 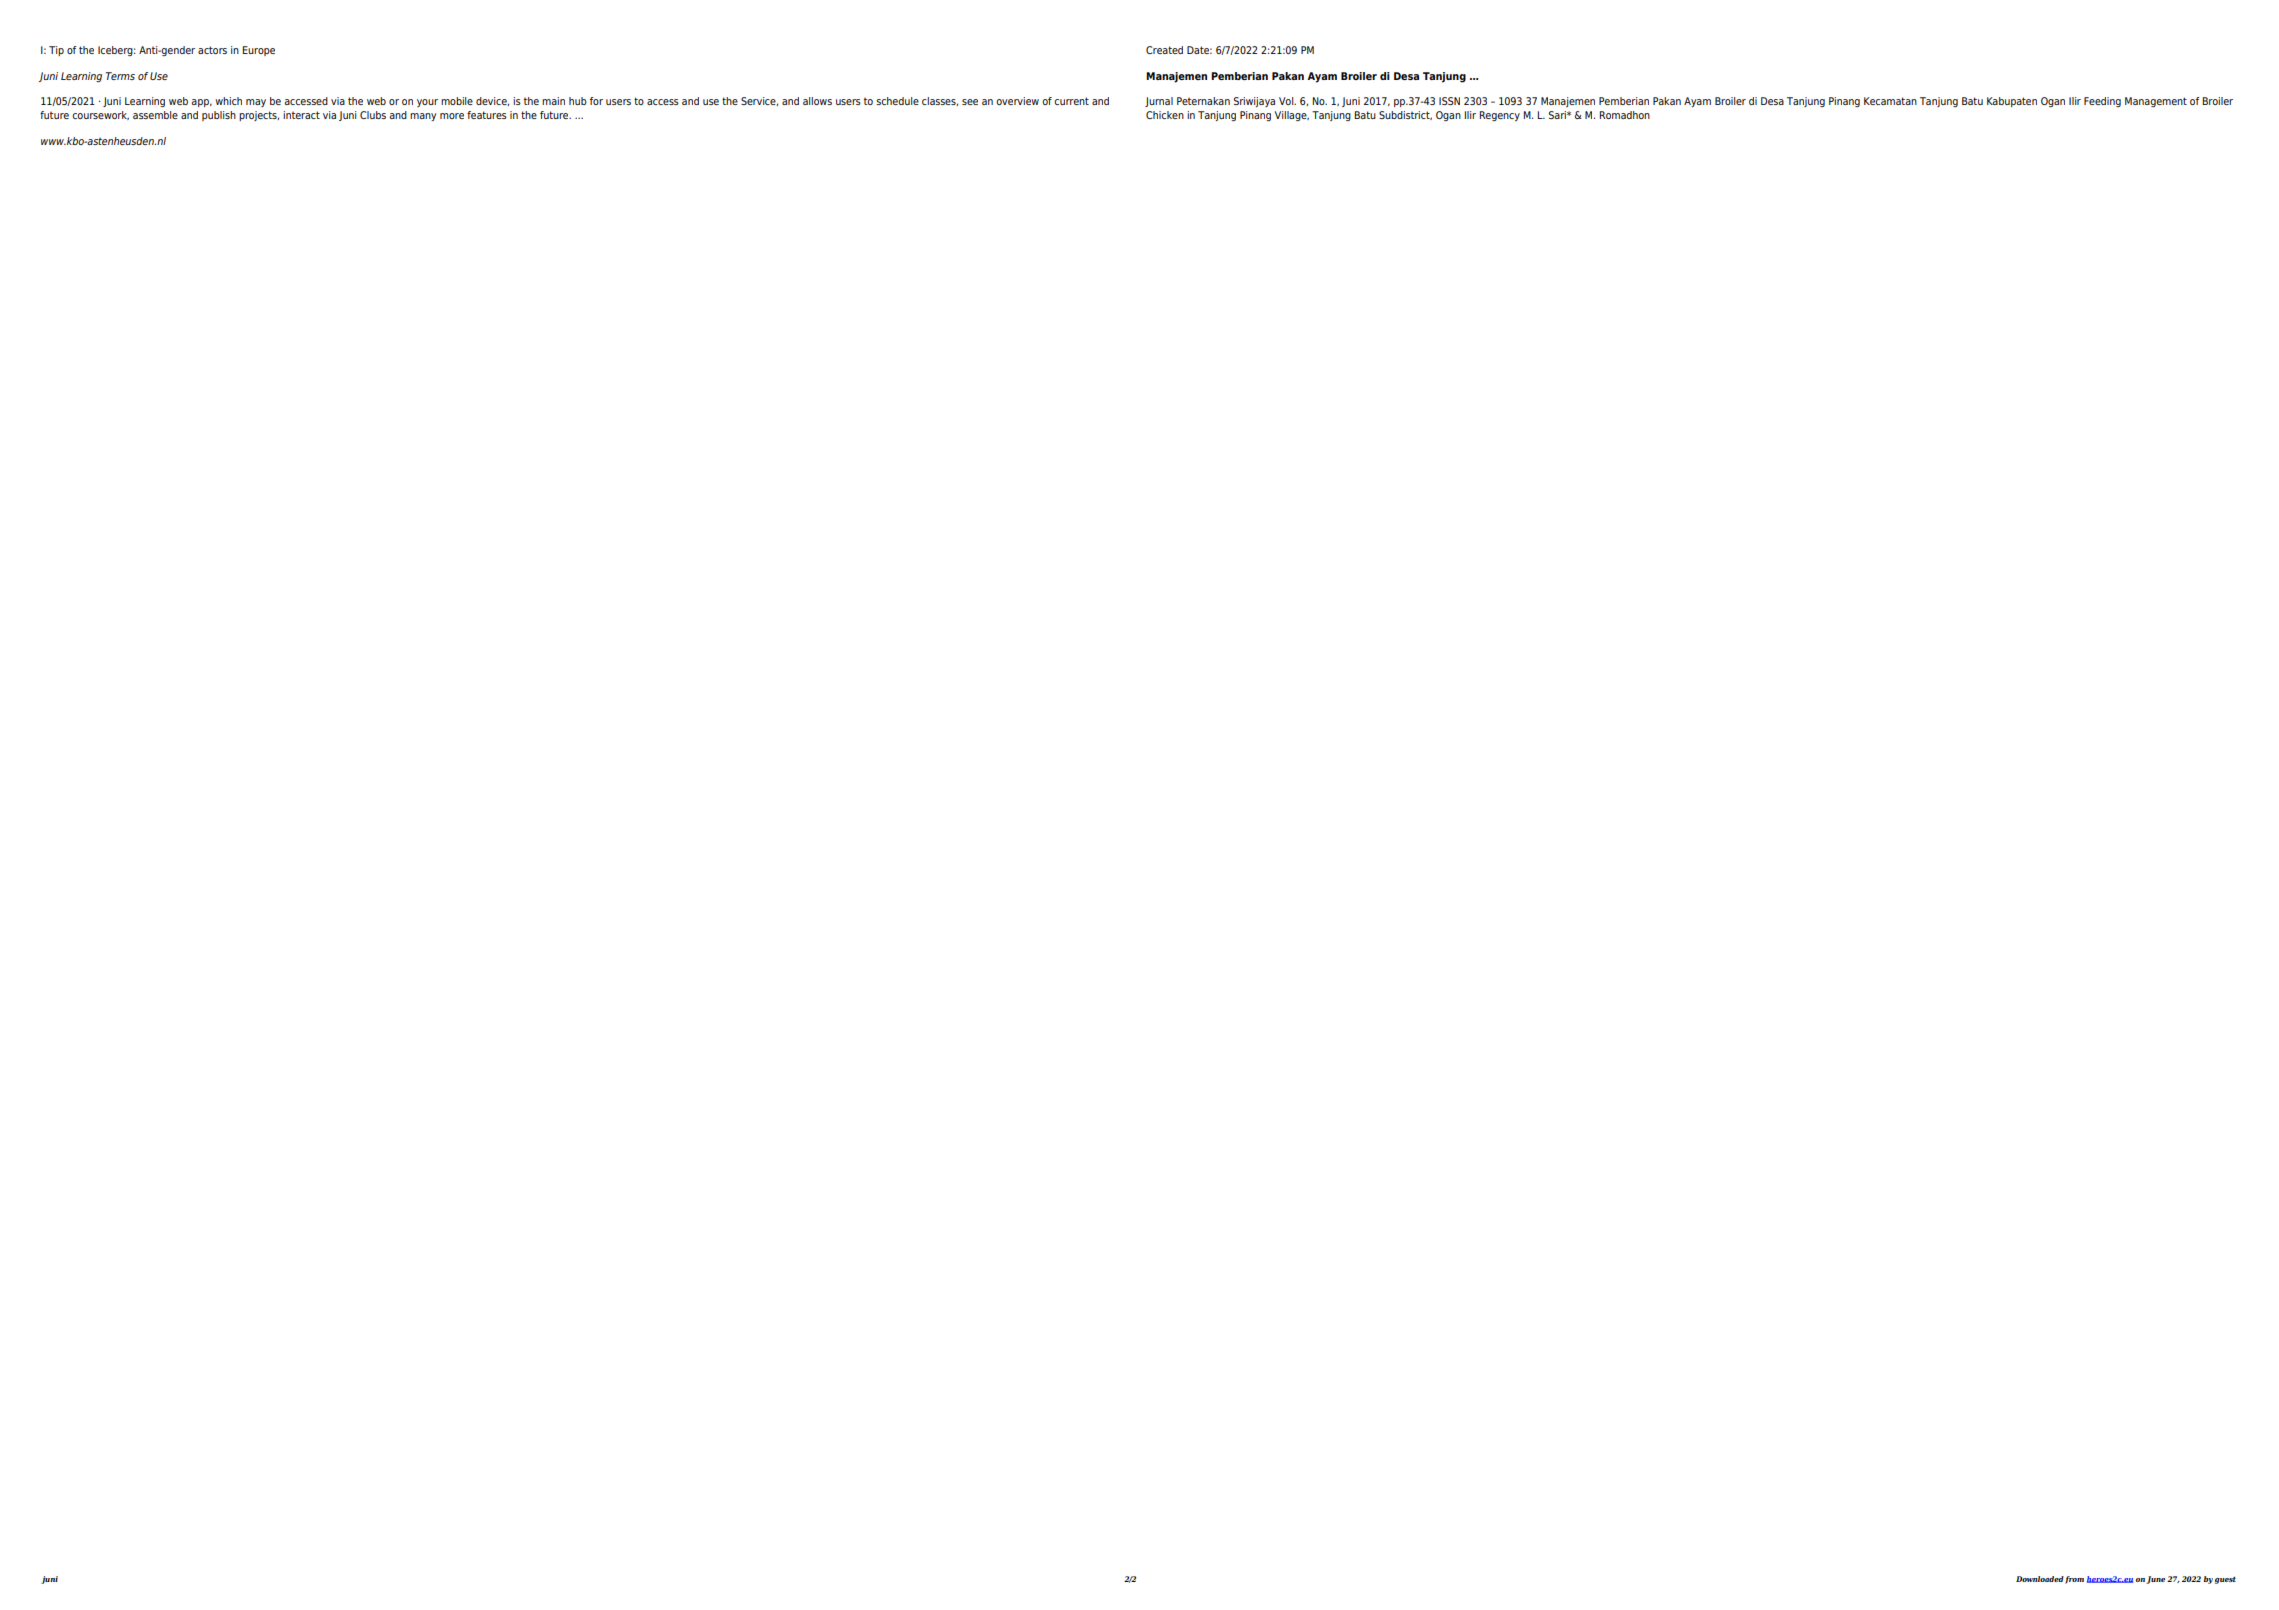 What do you see at coordinates (2156, 102) in the document?
I see `Management` at bounding box center [2156, 102].
